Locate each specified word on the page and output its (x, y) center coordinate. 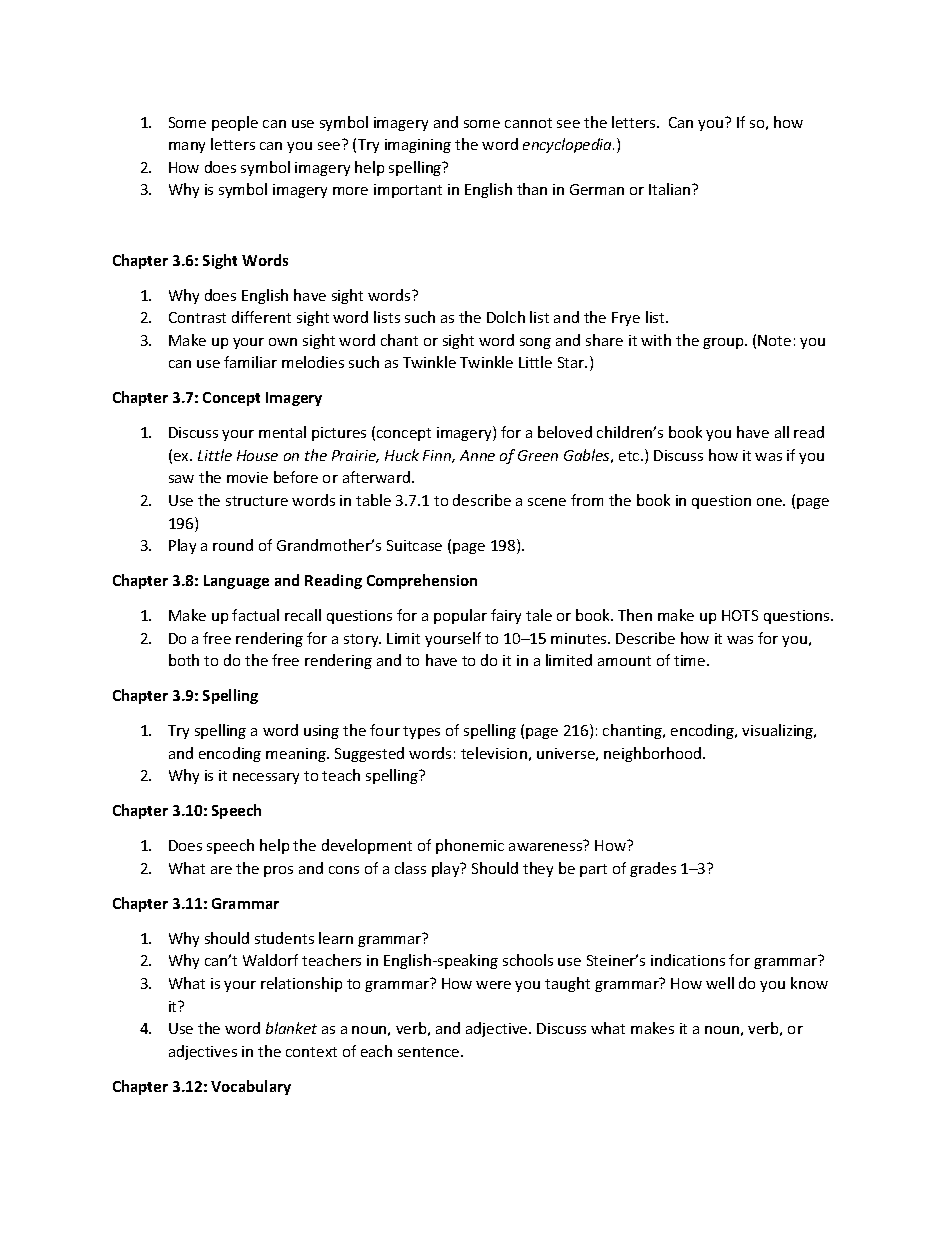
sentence (430, 1052)
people (235, 123)
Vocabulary (251, 1087)
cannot (528, 123)
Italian (671, 189)
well (720, 983)
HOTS (740, 615)
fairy (506, 616)
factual (255, 615)
